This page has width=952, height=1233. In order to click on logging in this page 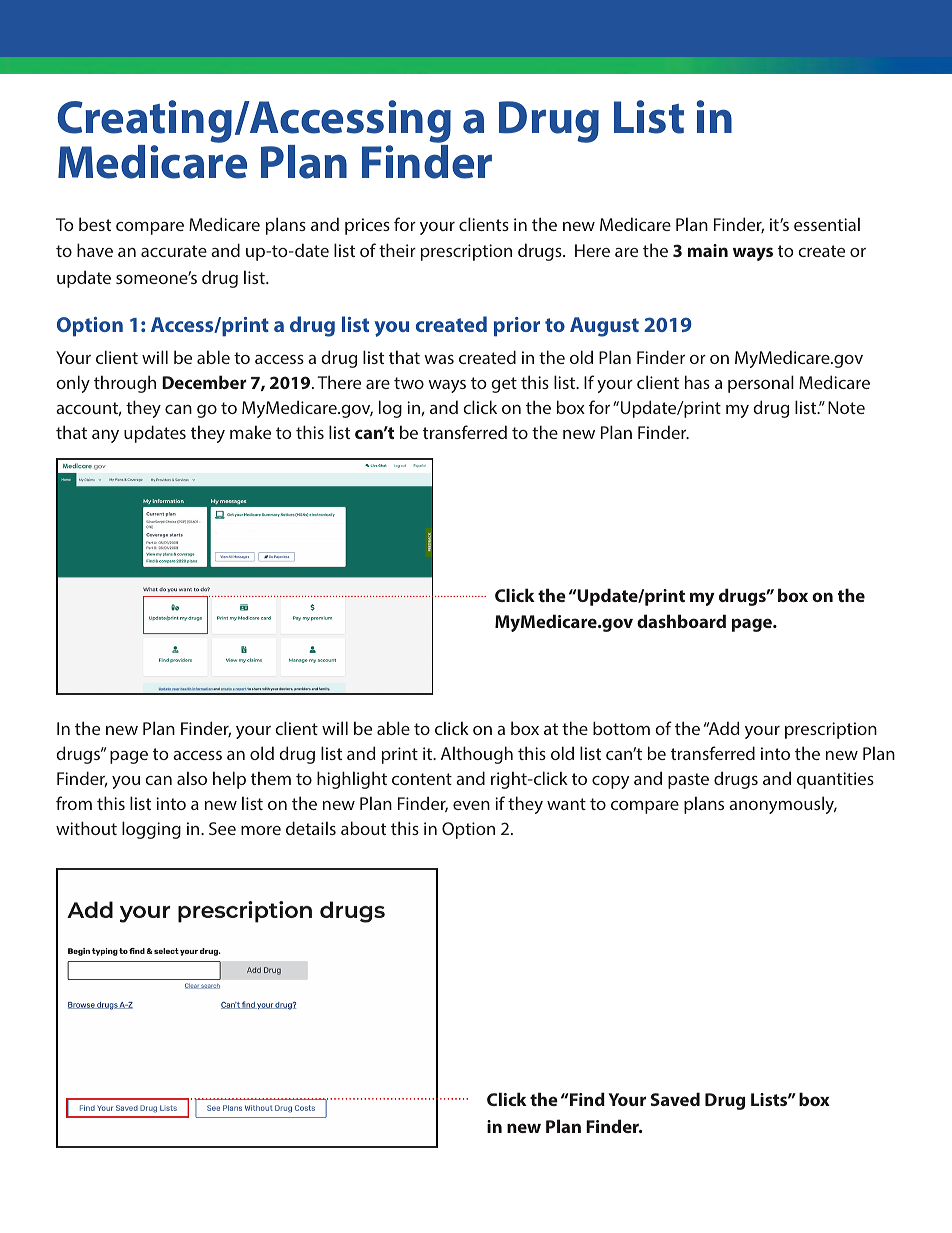, I will do `click(151, 830)`.
